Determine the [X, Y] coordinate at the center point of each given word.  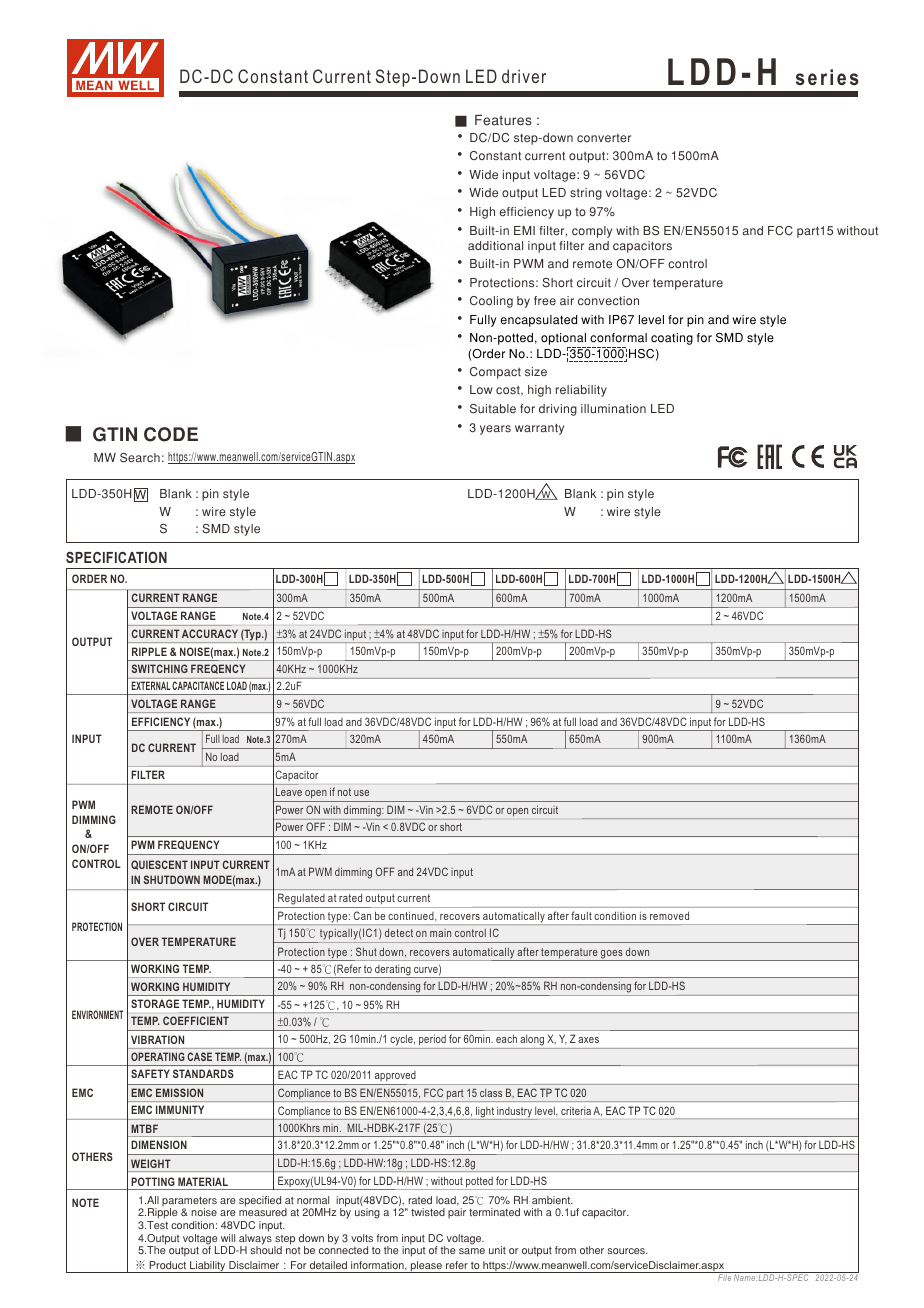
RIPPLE [149, 651]
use [361, 793]
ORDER [89, 578]
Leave [289, 791]
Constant [273, 76]
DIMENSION [159, 1144]
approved [395, 1076]
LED [481, 76]
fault [582, 915]
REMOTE [152, 809]
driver [524, 76]
